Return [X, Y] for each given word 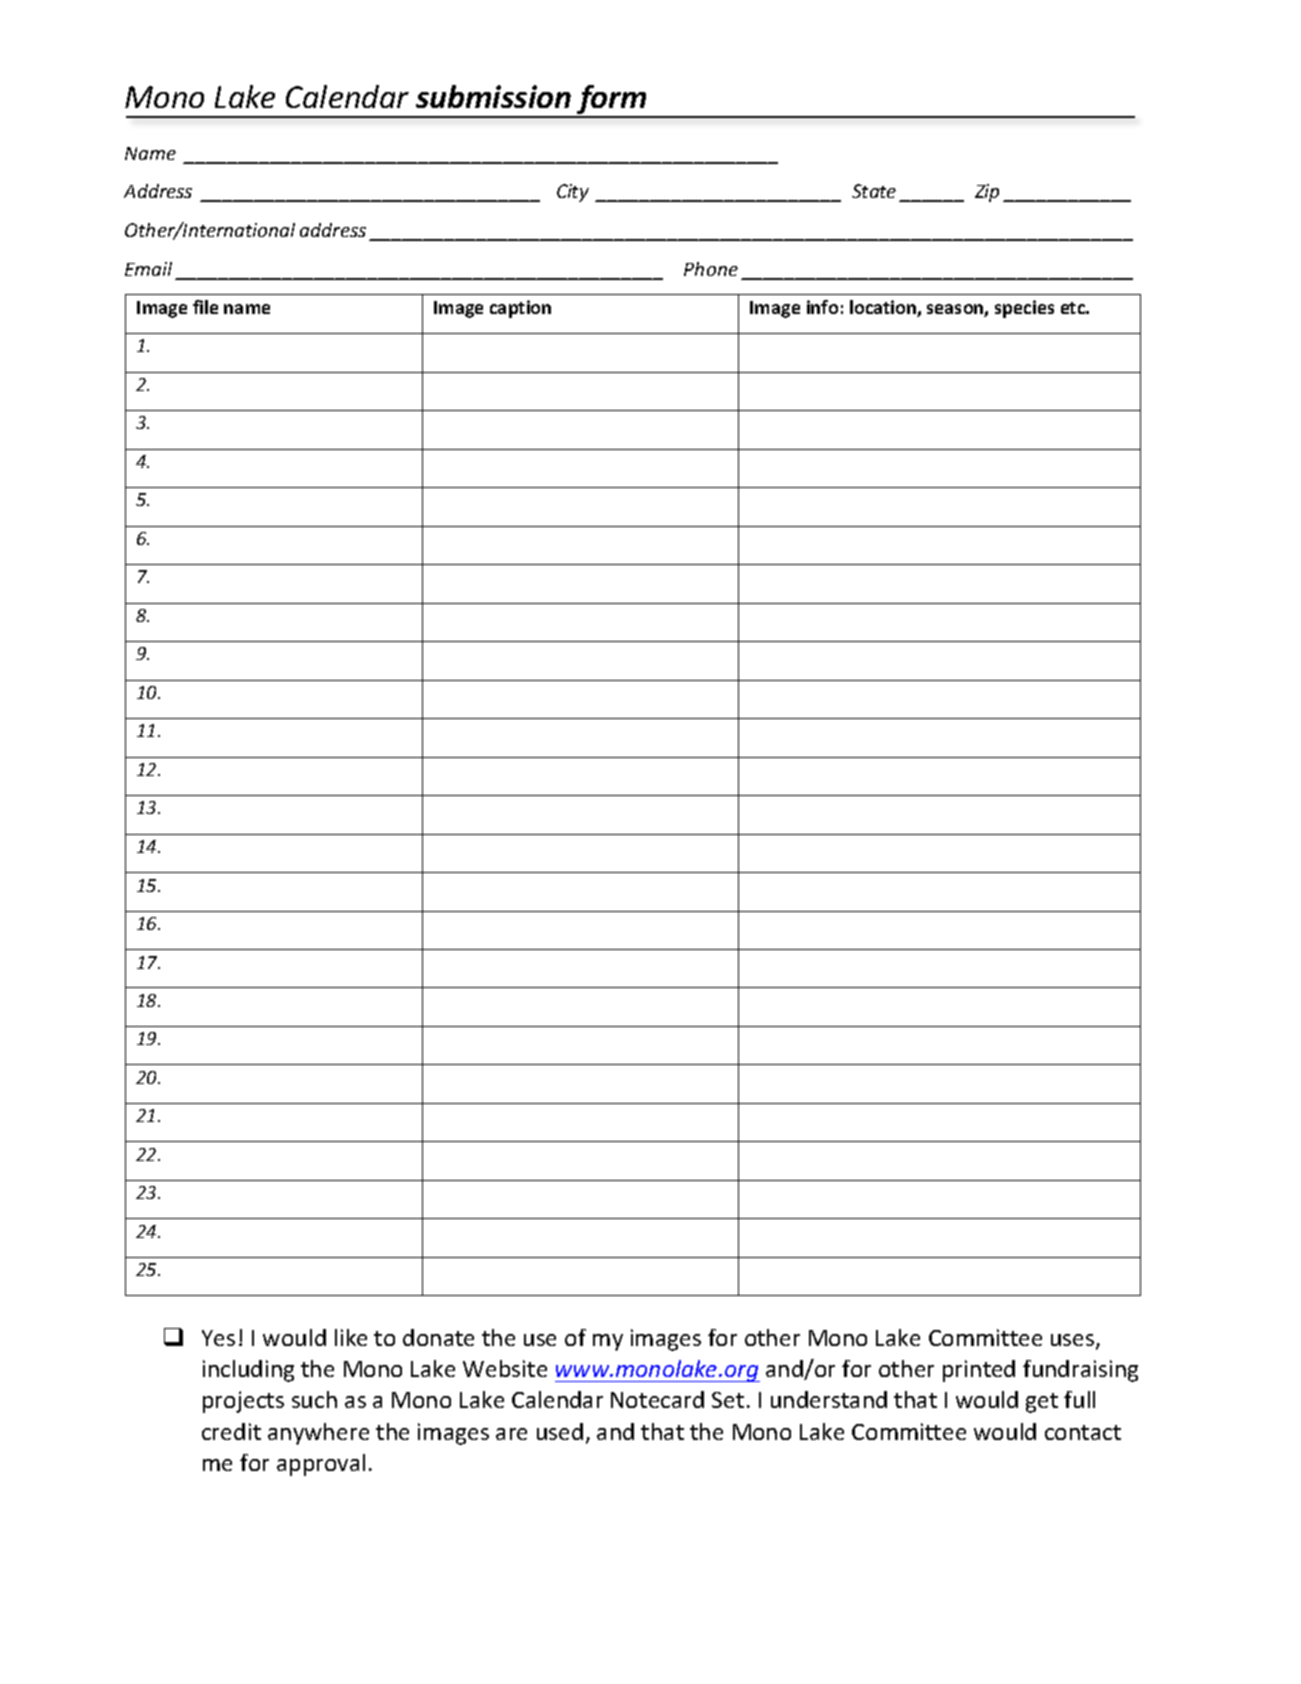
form [612, 101]
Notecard [657, 1399]
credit [231, 1431]
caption [520, 309]
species [1024, 309]
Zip [987, 193]
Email [148, 269]
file [205, 307]
